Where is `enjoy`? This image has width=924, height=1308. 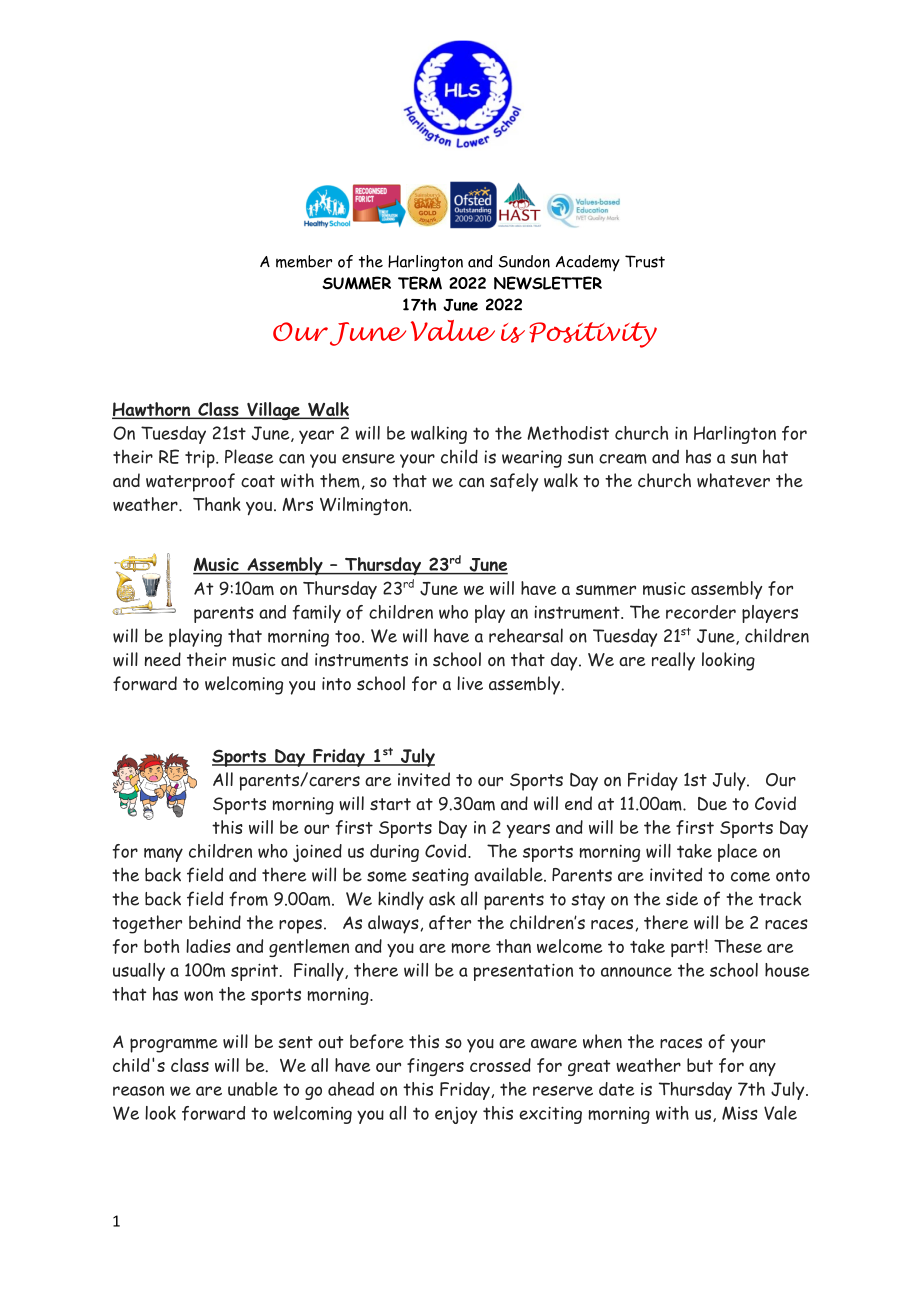
enjoy is located at coordinates (456, 1115).
